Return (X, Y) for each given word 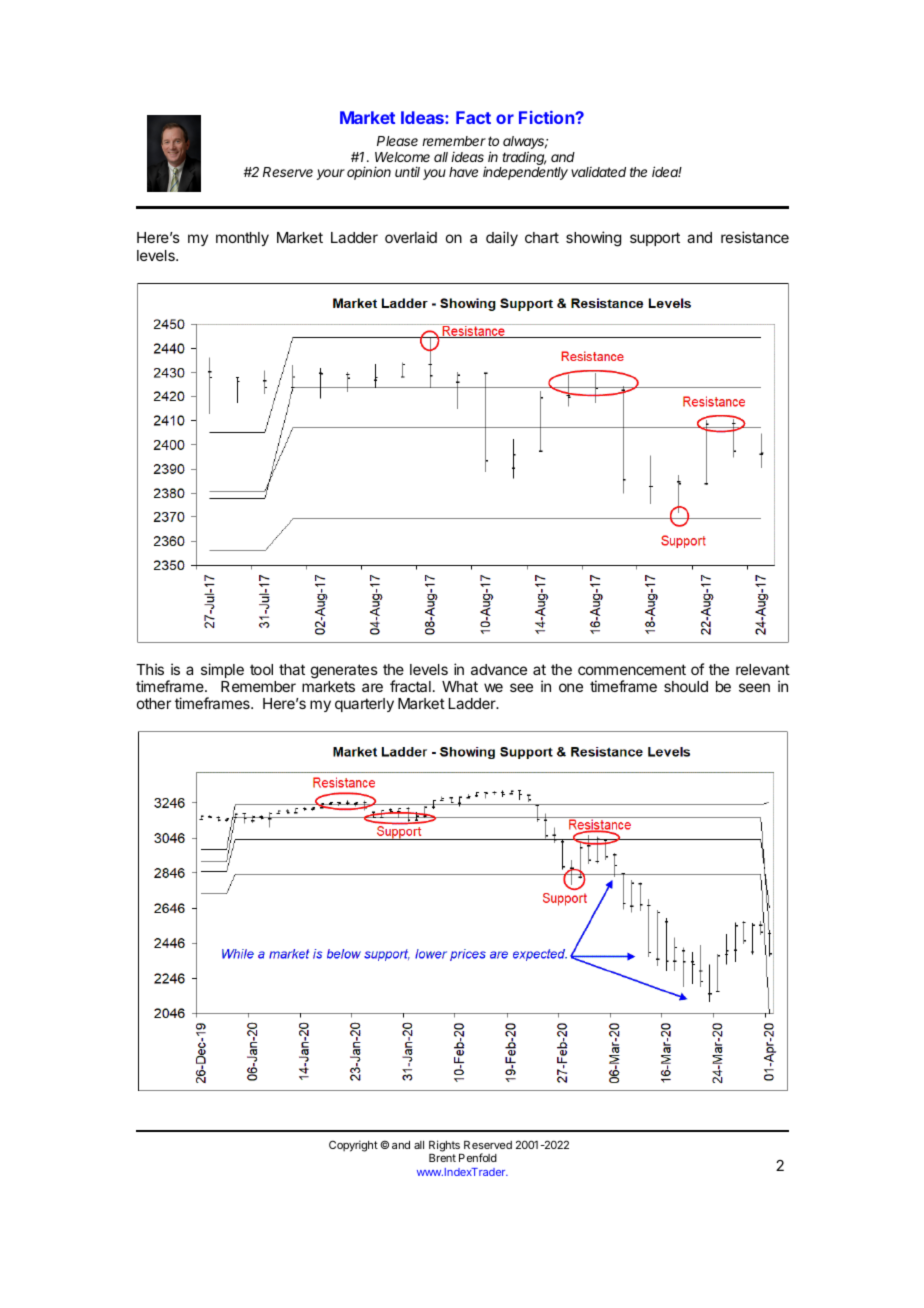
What (460, 686)
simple (222, 670)
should (686, 686)
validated (598, 172)
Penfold (478, 1157)
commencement (632, 669)
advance (499, 669)
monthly (242, 239)
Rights (445, 1147)
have (463, 172)
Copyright (353, 1146)
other (154, 703)
